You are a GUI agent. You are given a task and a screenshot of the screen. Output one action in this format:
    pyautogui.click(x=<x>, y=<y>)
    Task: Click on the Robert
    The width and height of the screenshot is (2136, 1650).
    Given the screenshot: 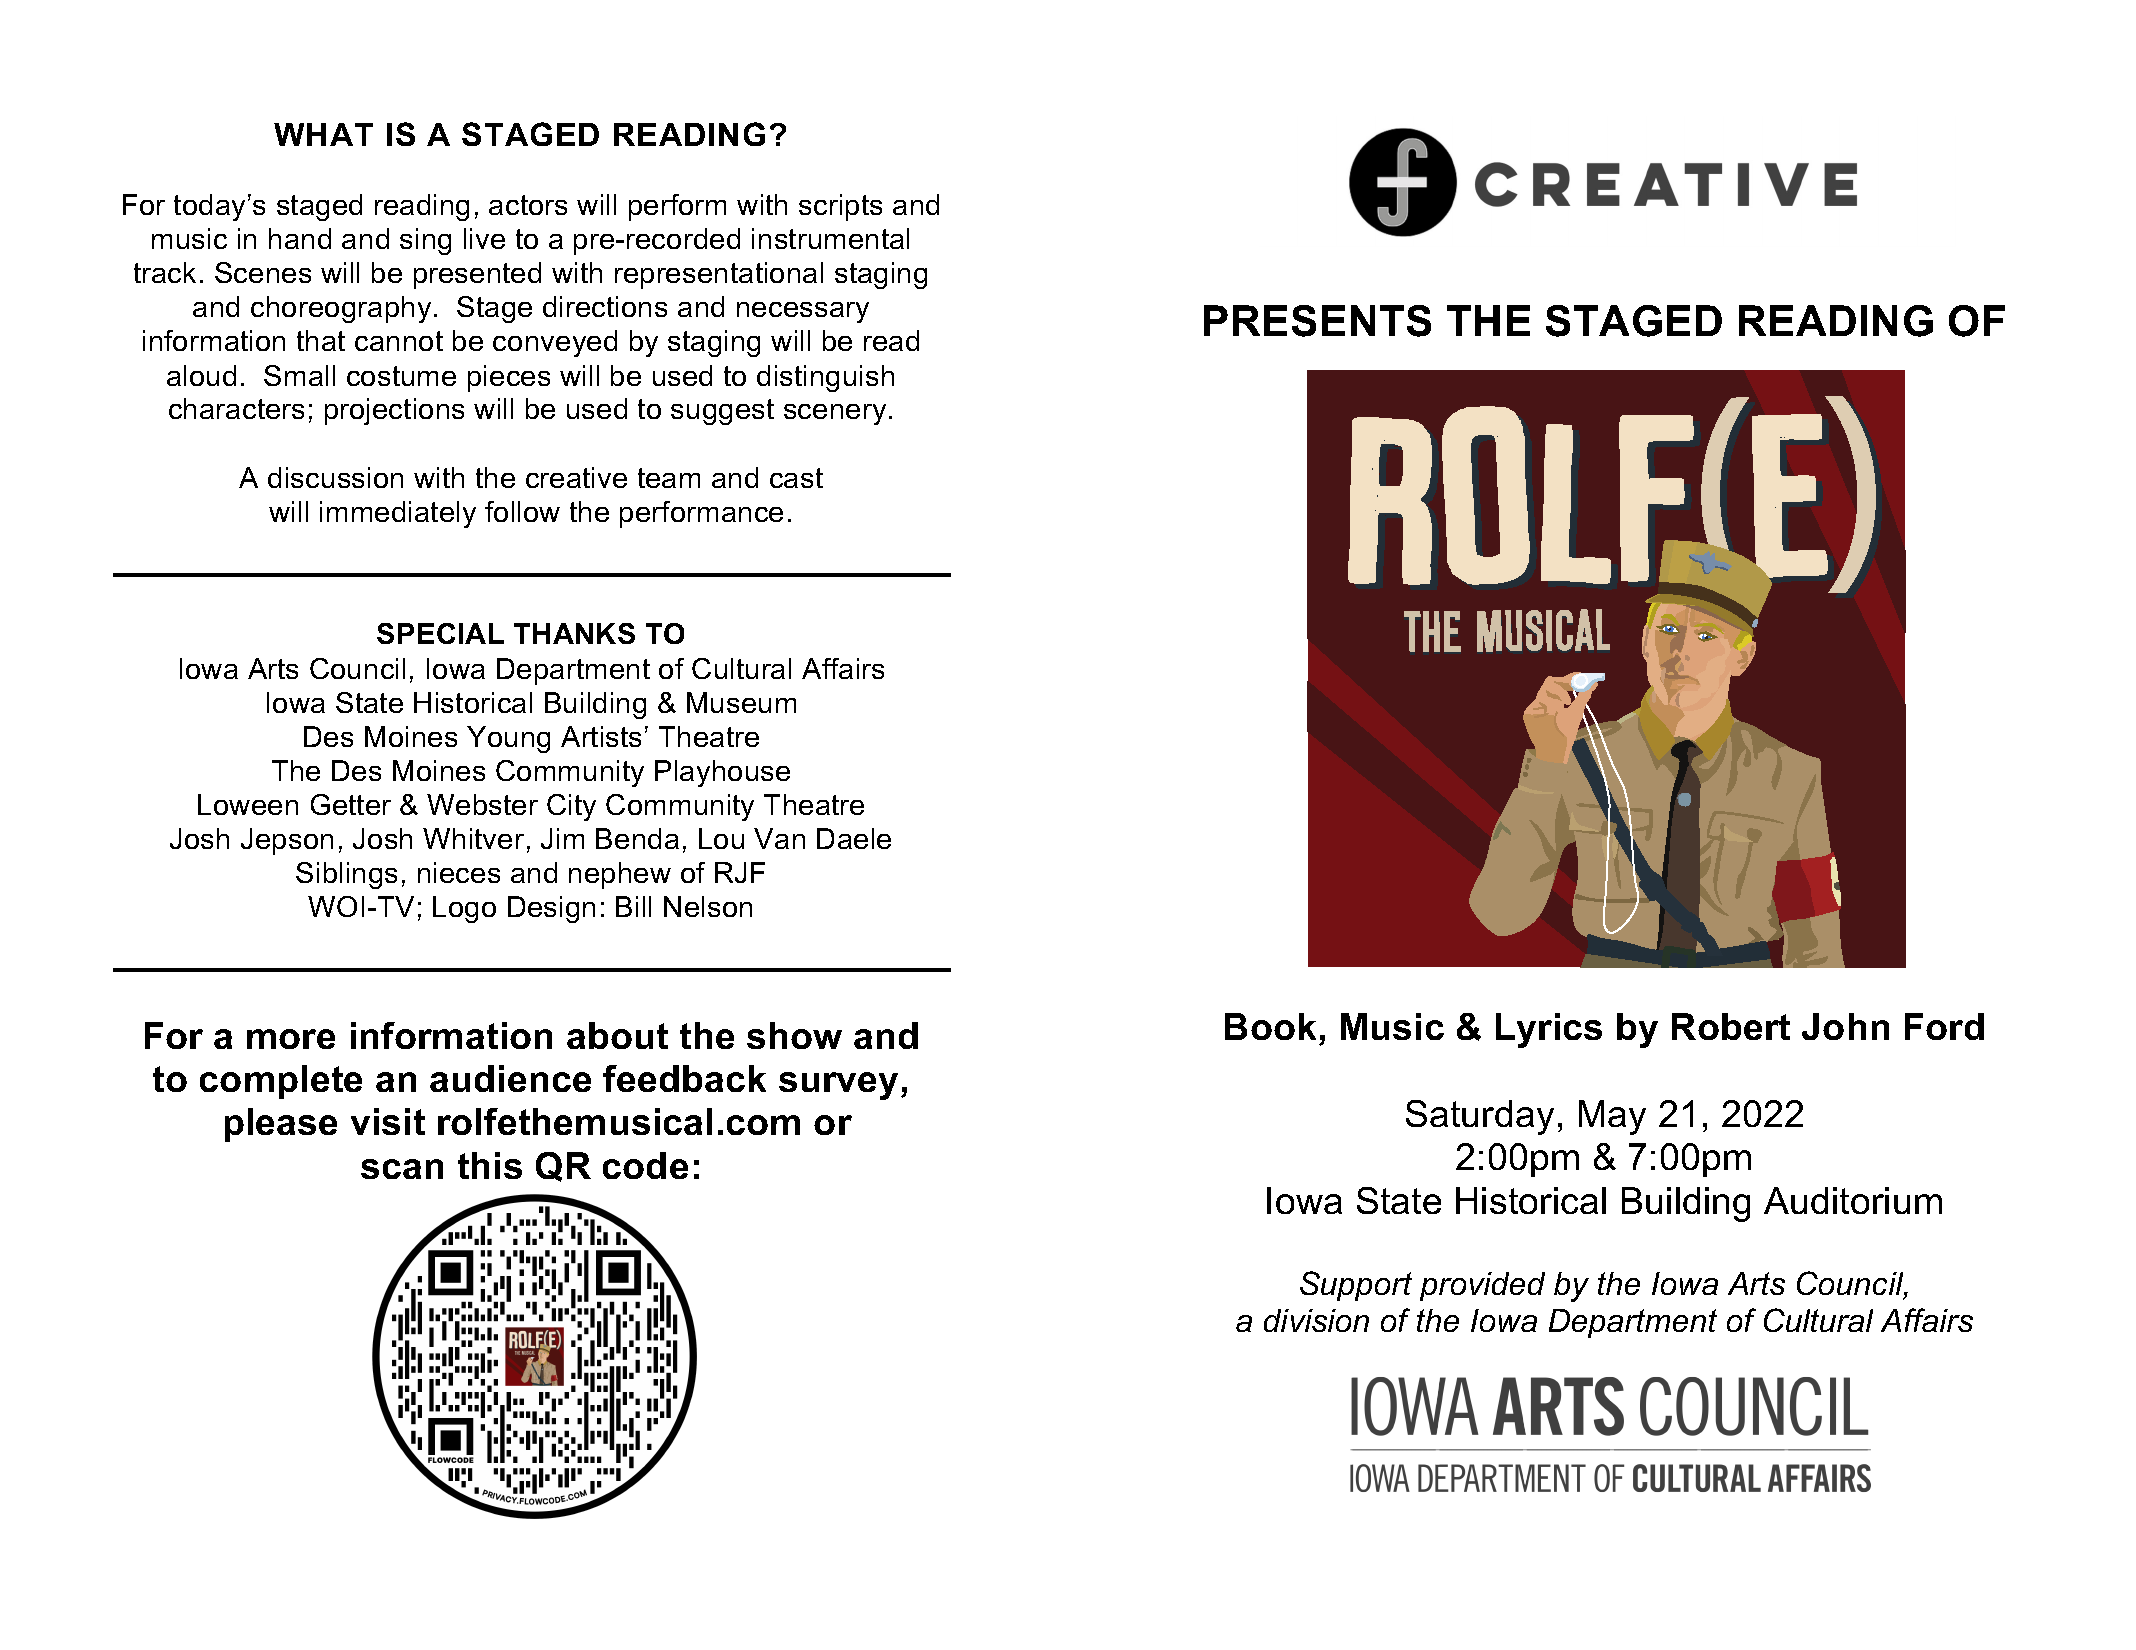 What is the action you would take?
    pyautogui.click(x=1731, y=1026)
